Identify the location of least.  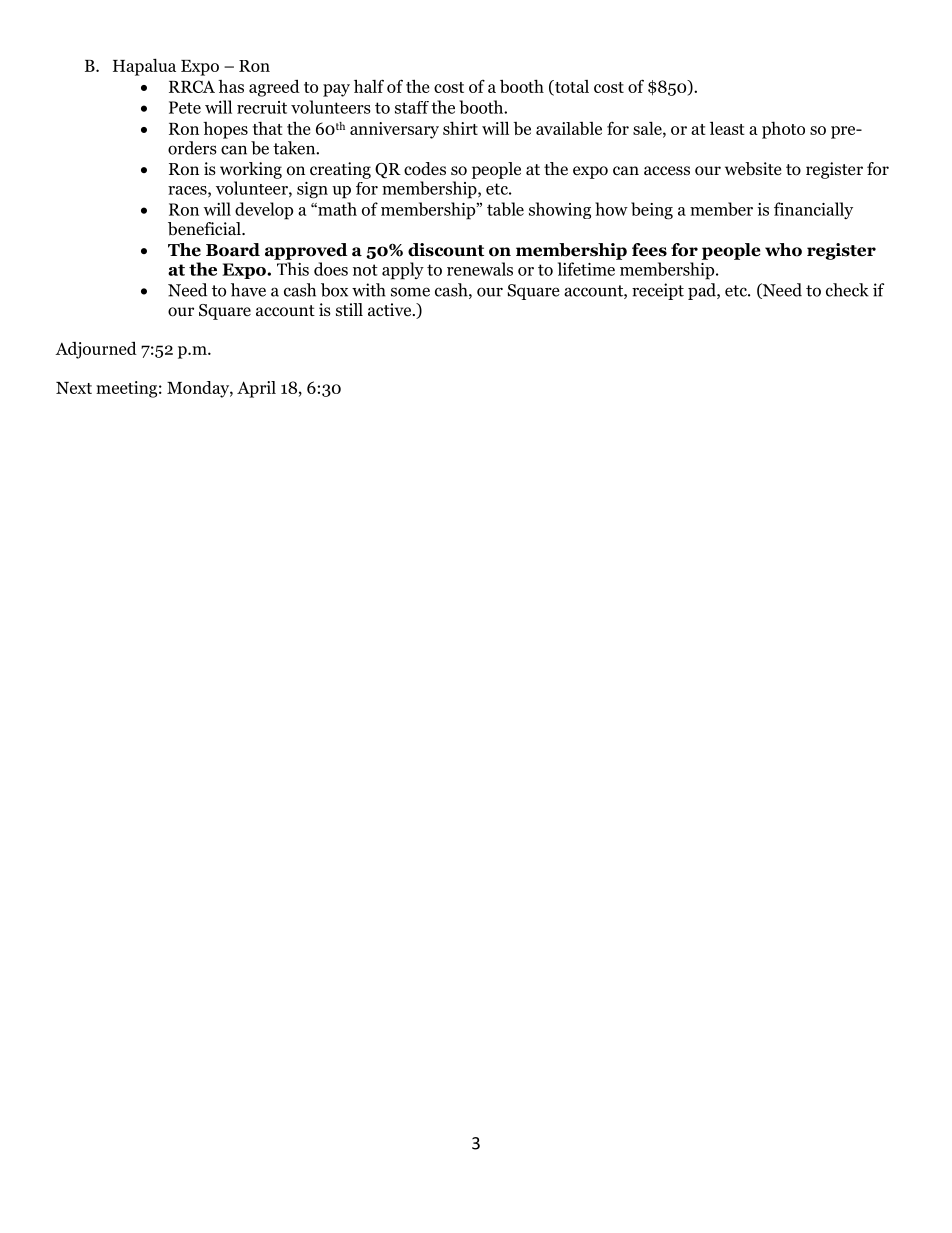
(727, 128).
